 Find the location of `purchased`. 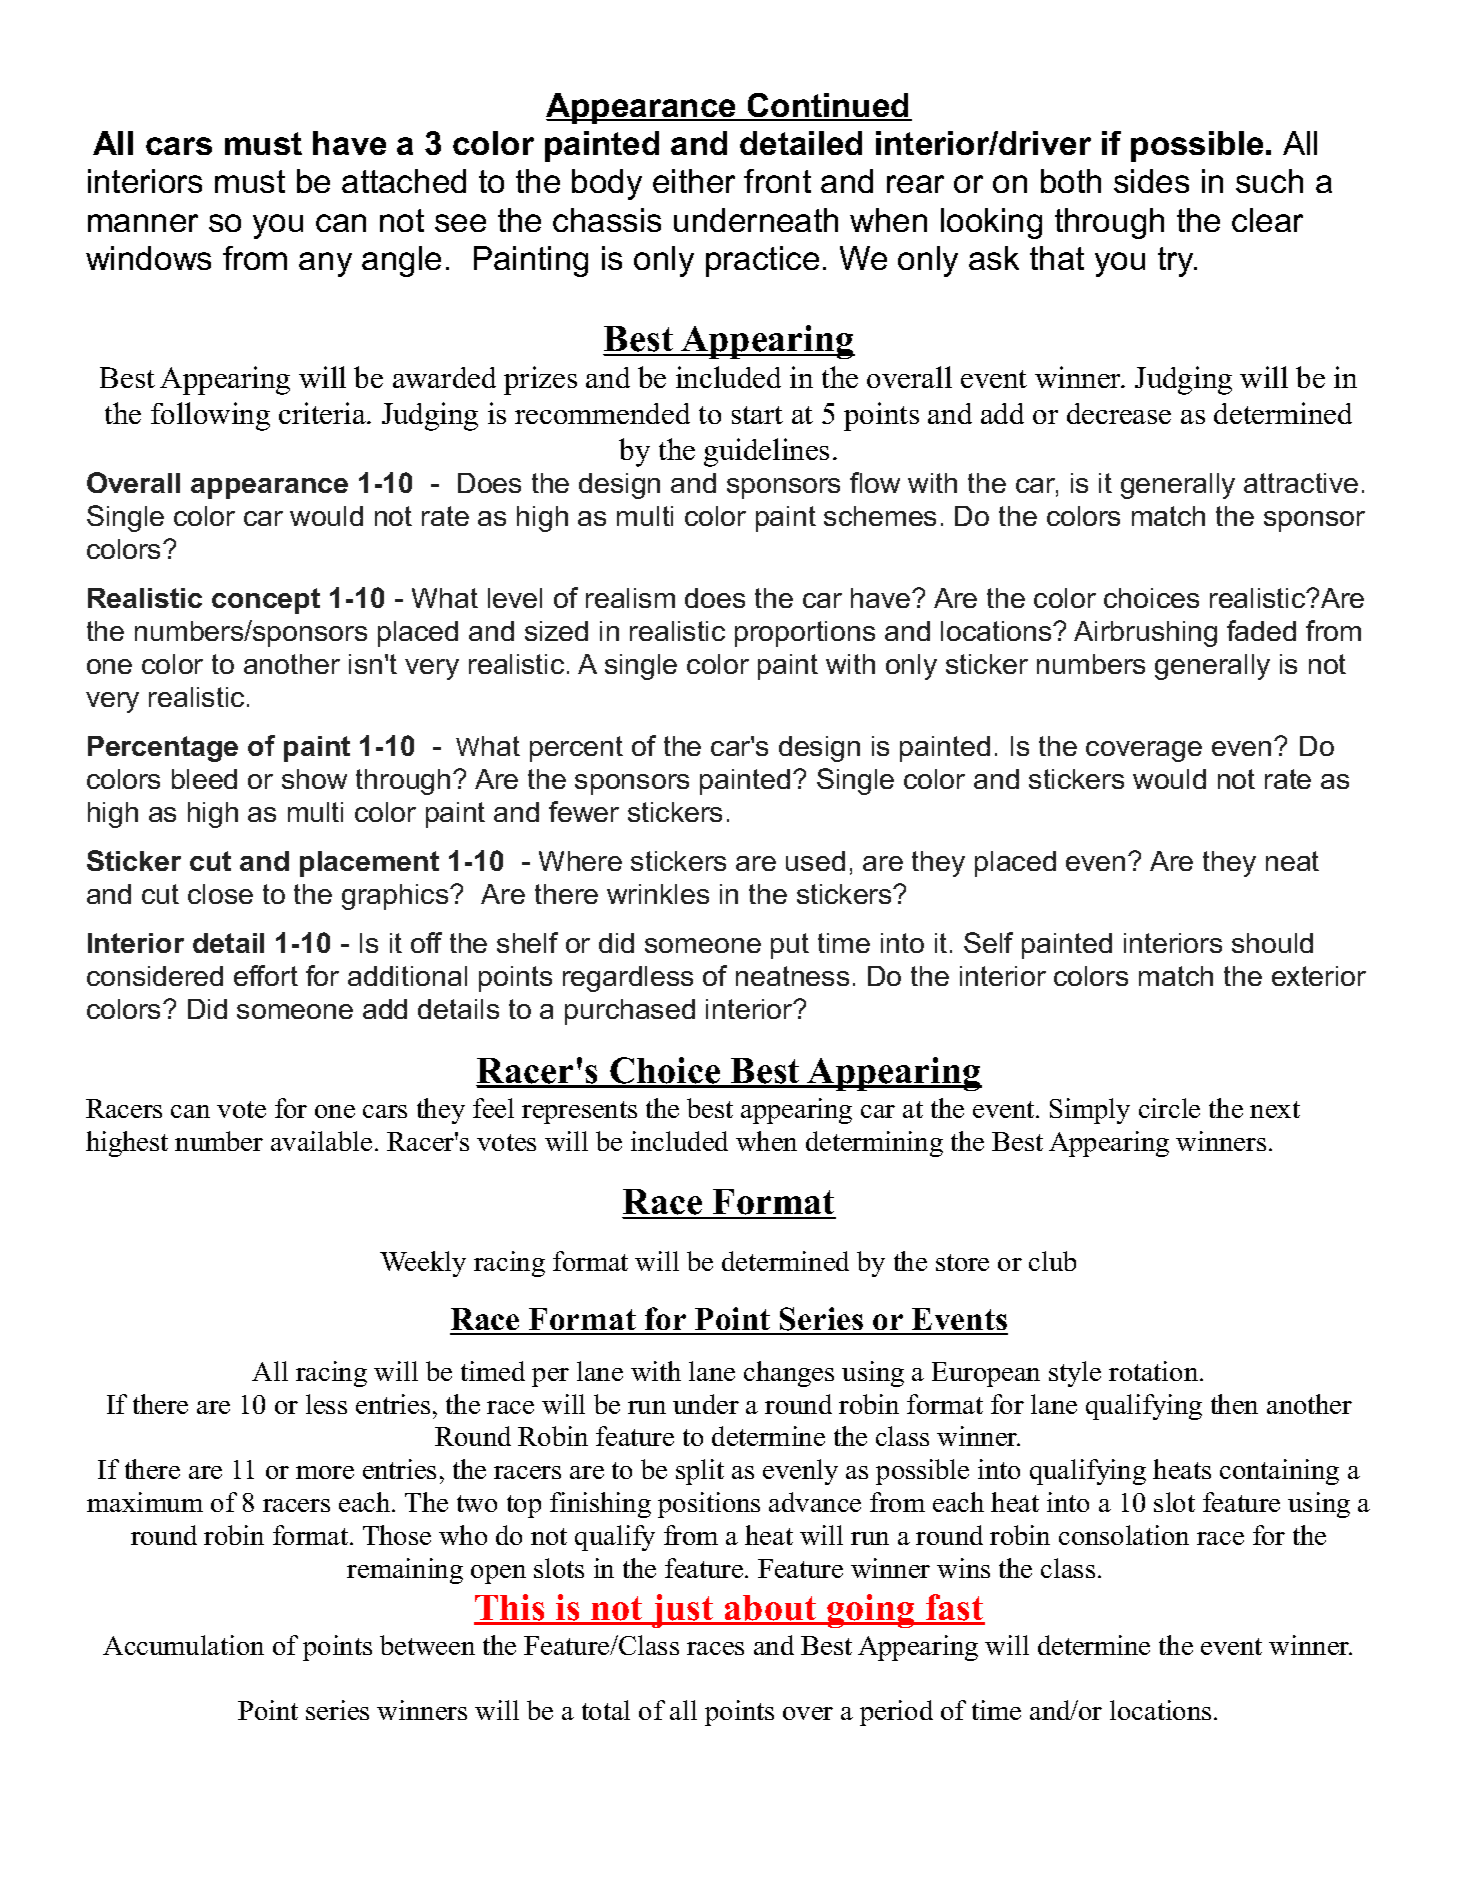

purchased is located at coordinates (630, 1012).
